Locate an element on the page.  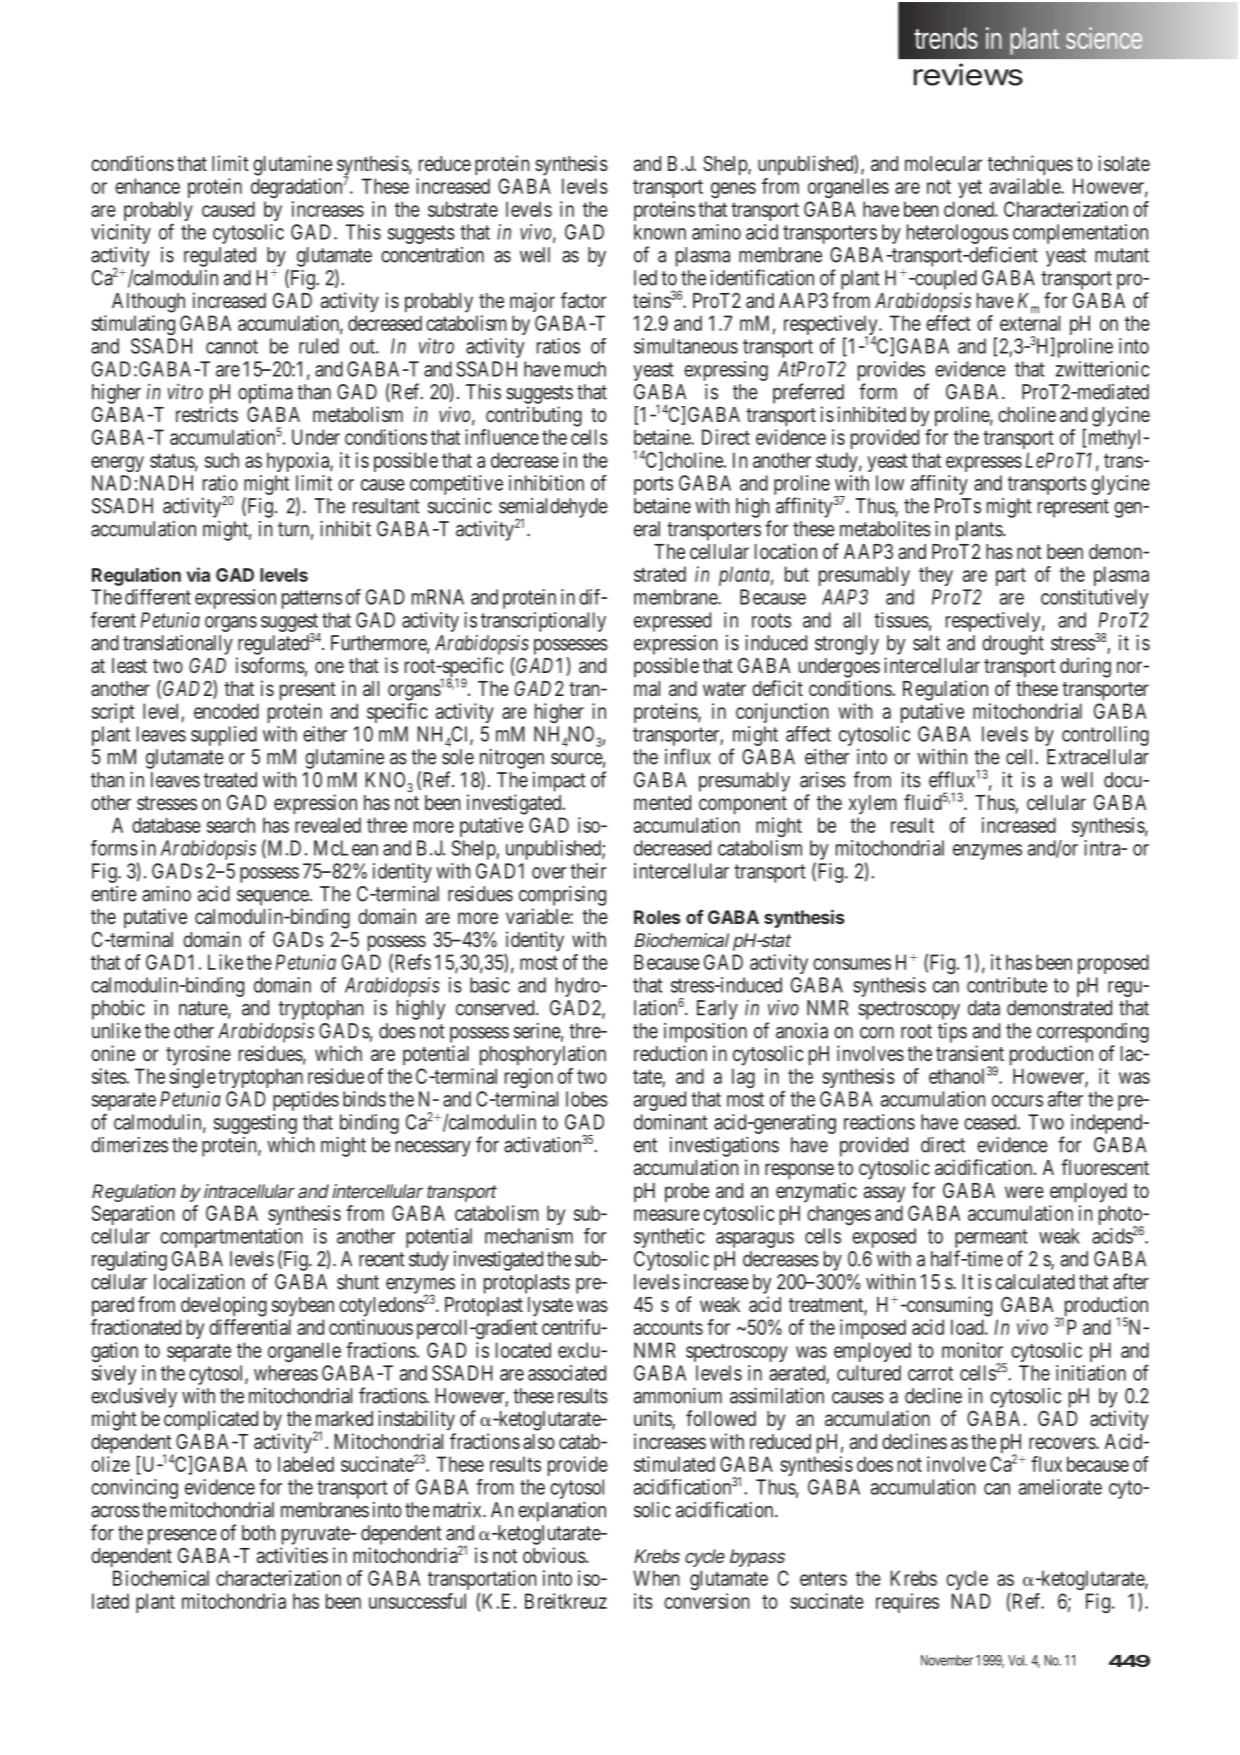
tyrosine is located at coordinates (198, 1055).
